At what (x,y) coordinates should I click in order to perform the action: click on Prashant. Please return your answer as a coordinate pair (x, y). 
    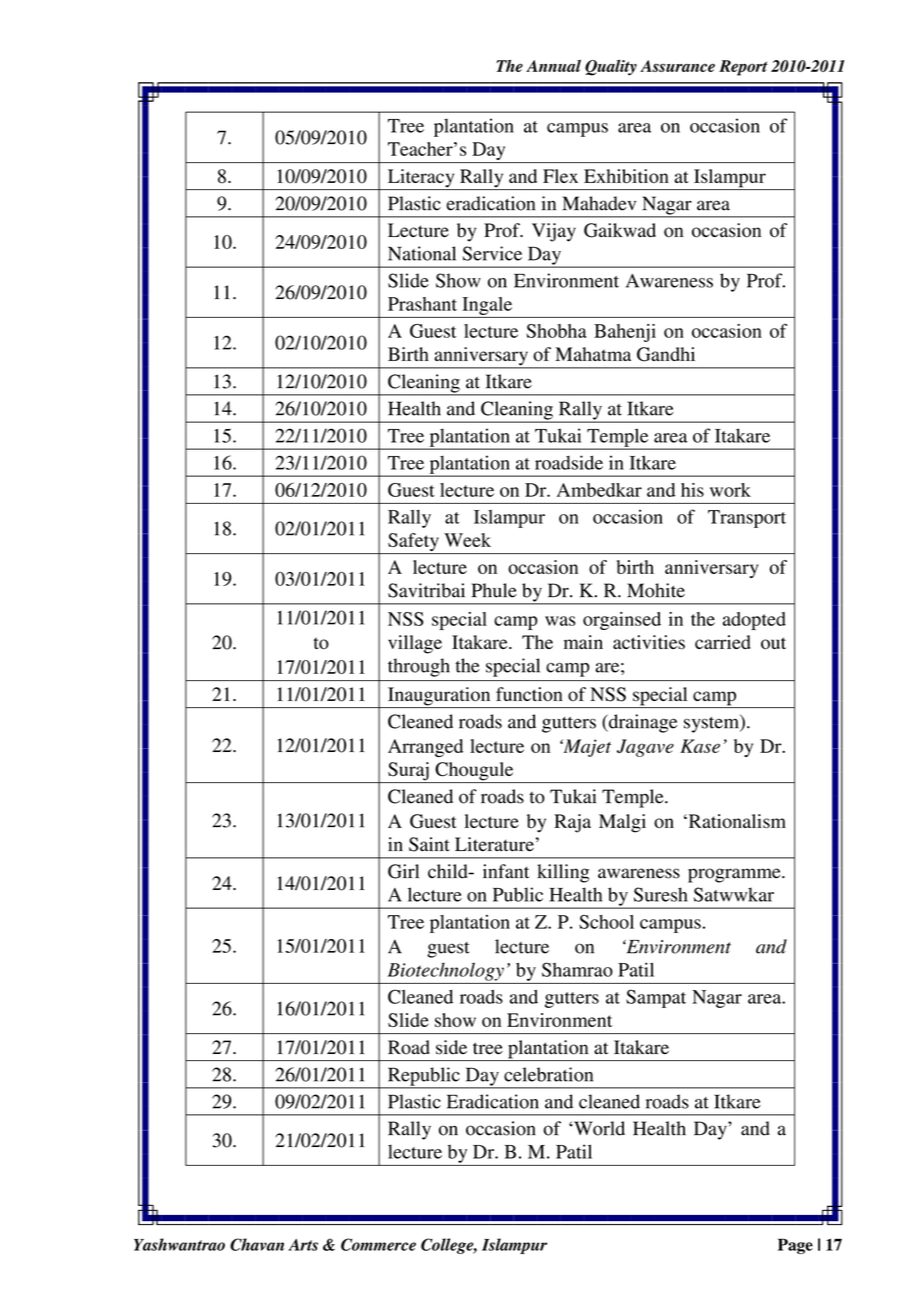
    Looking at the image, I should click on (422, 304).
